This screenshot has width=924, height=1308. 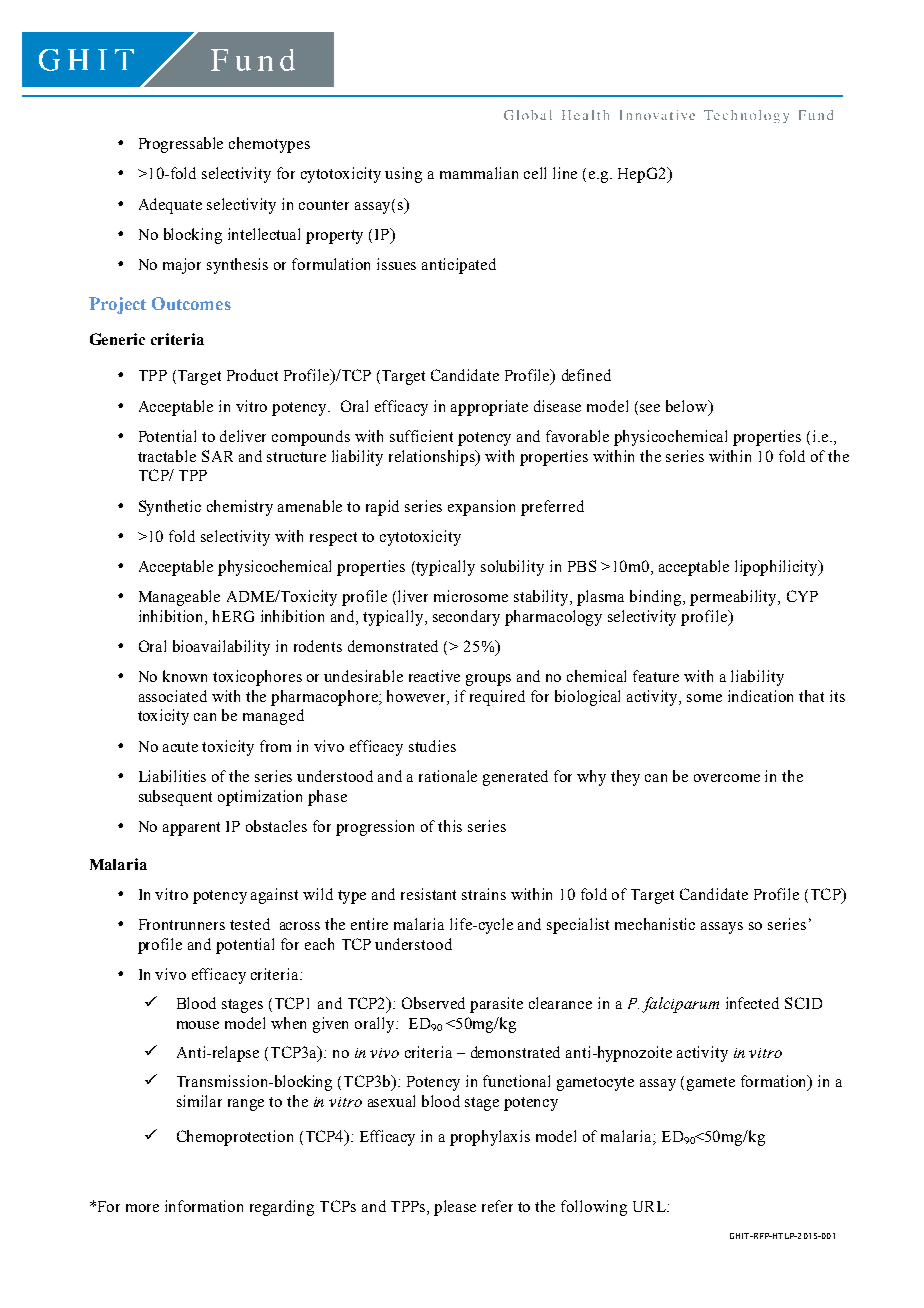 I want to click on Adequate, so click(x=170, y=206).
